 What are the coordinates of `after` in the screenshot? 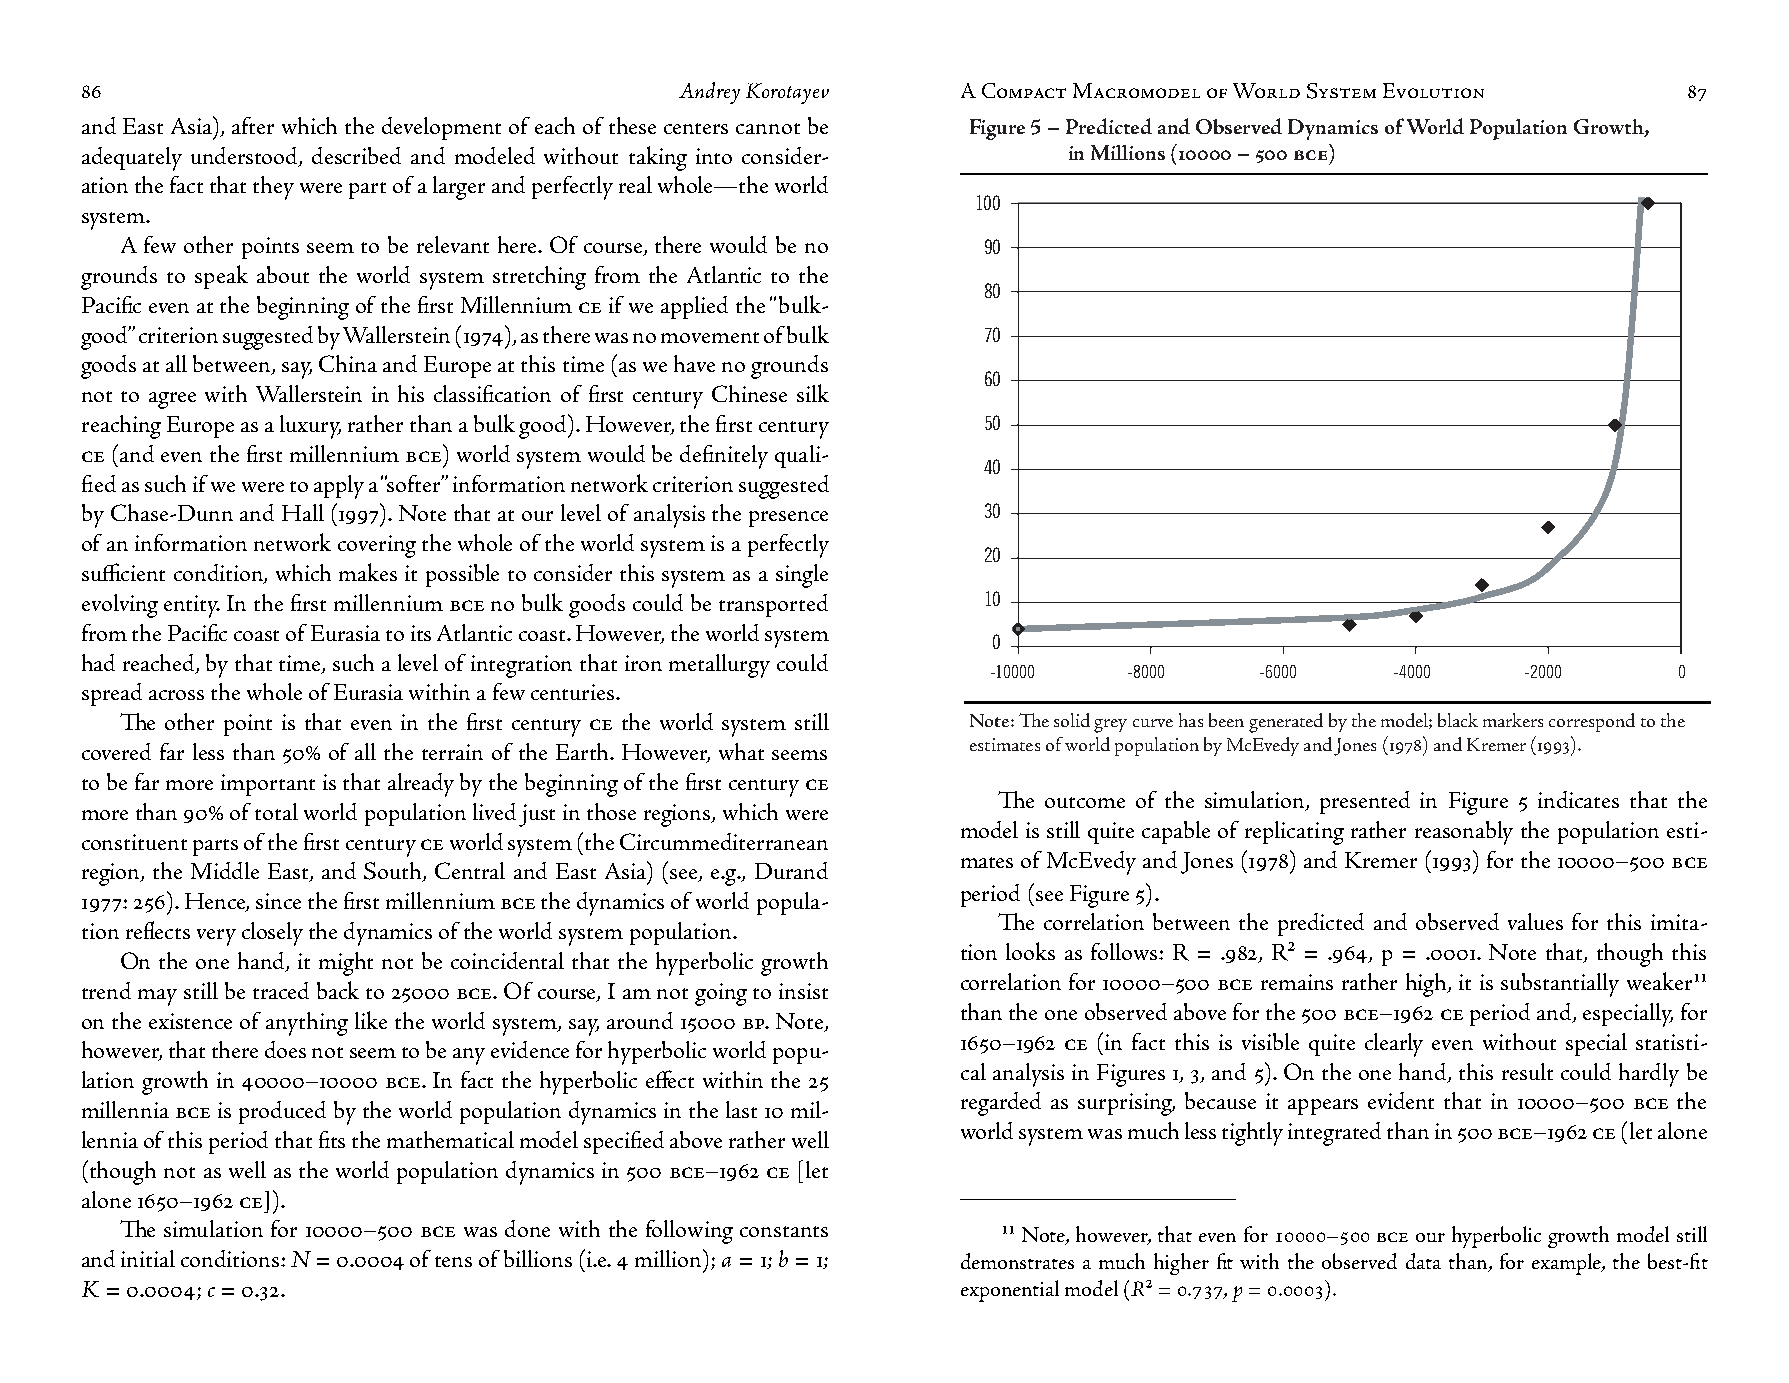 It's located at (253, 125).
